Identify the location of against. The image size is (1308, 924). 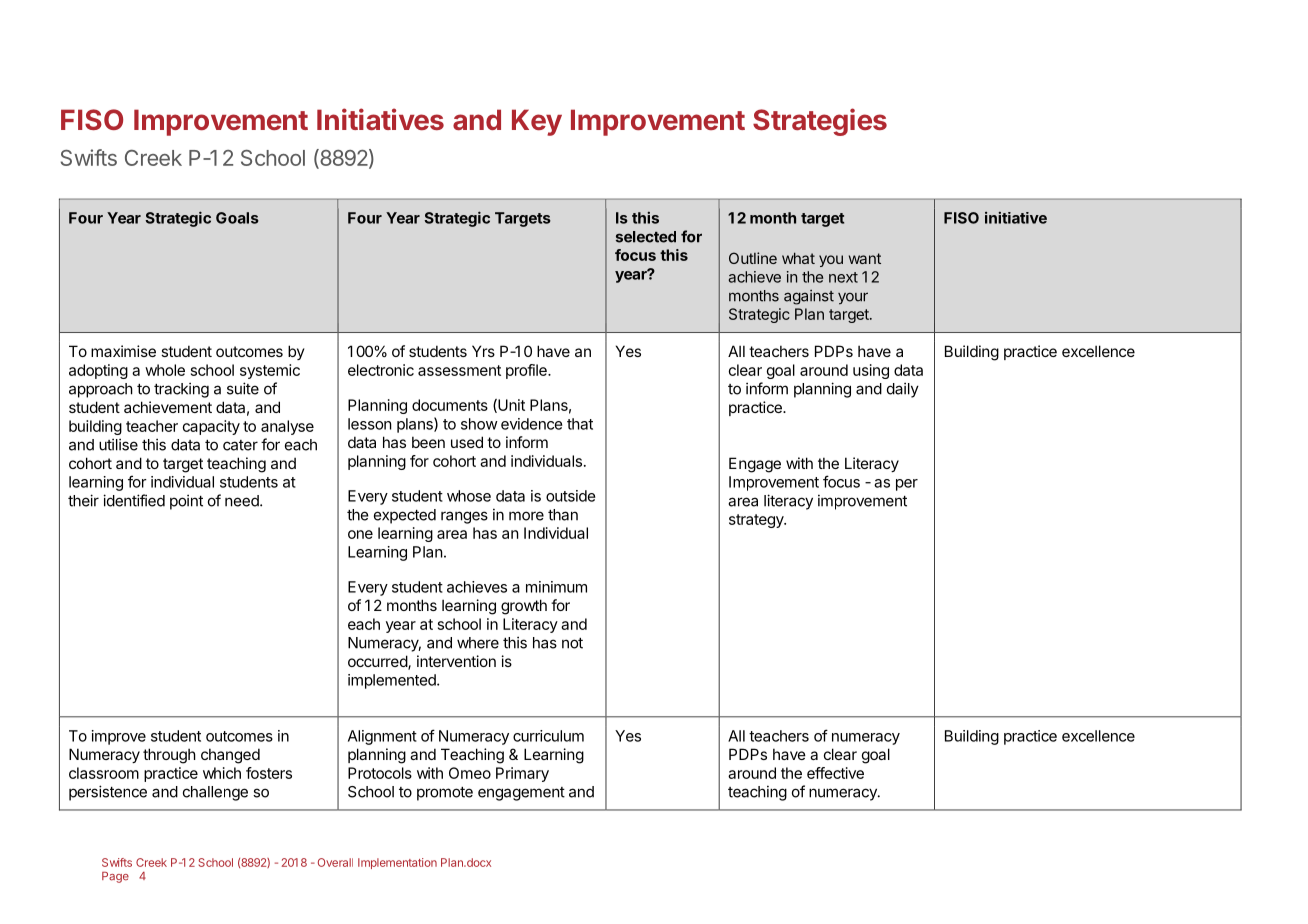
(809, 297).
